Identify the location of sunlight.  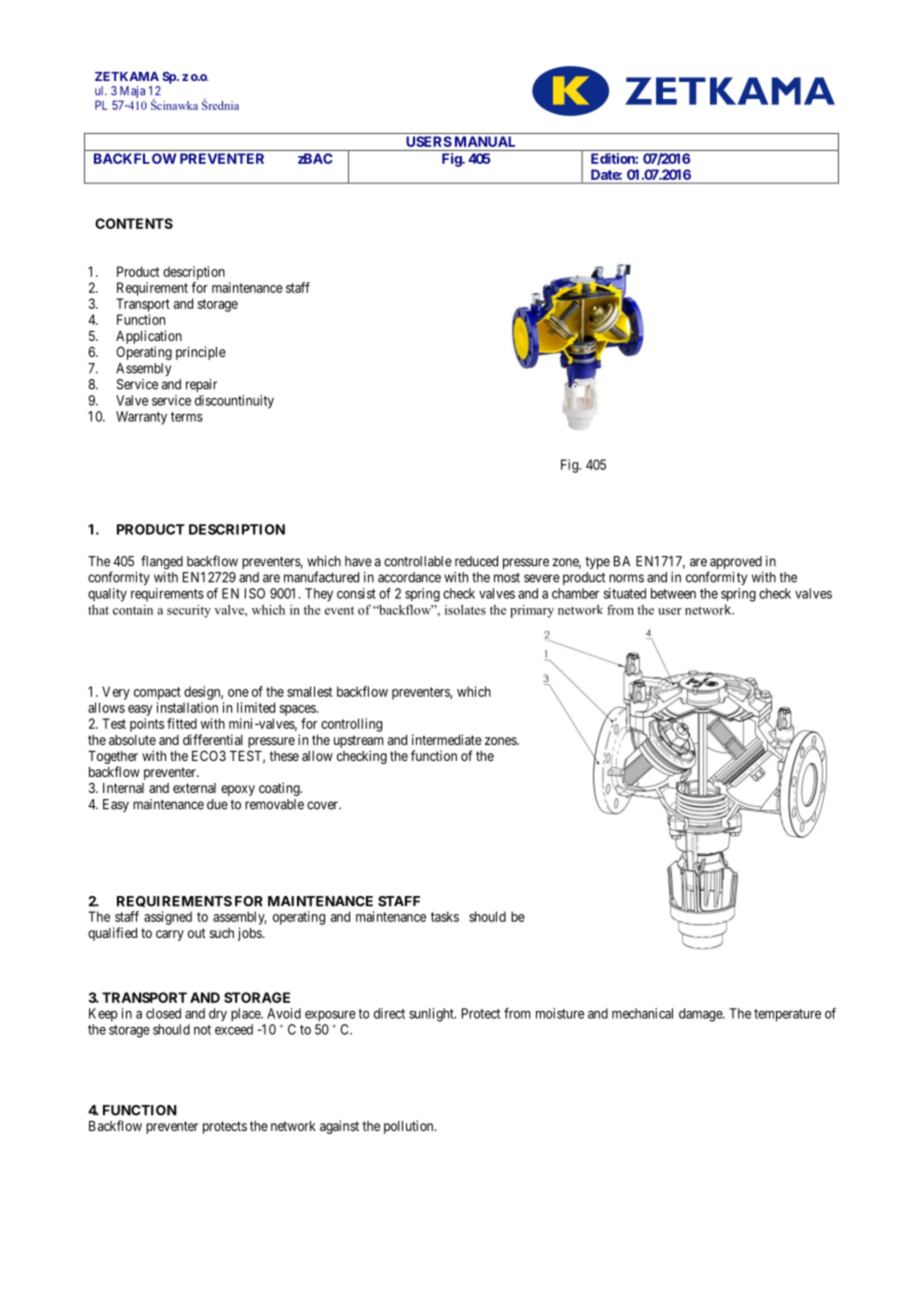
(432, 1015).
